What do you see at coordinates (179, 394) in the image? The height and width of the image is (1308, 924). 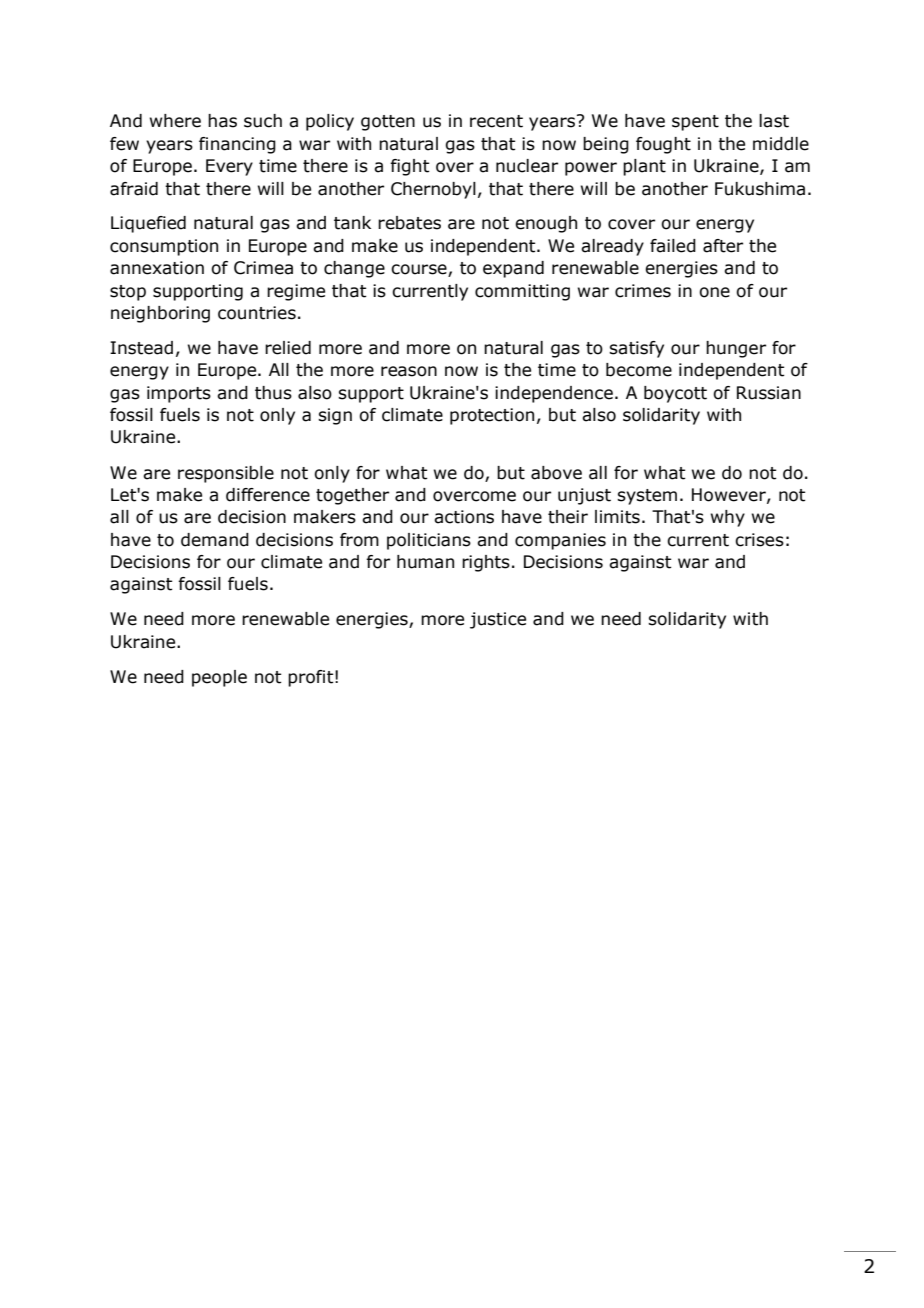 I see `imports` at bounding box center [179, 394].
